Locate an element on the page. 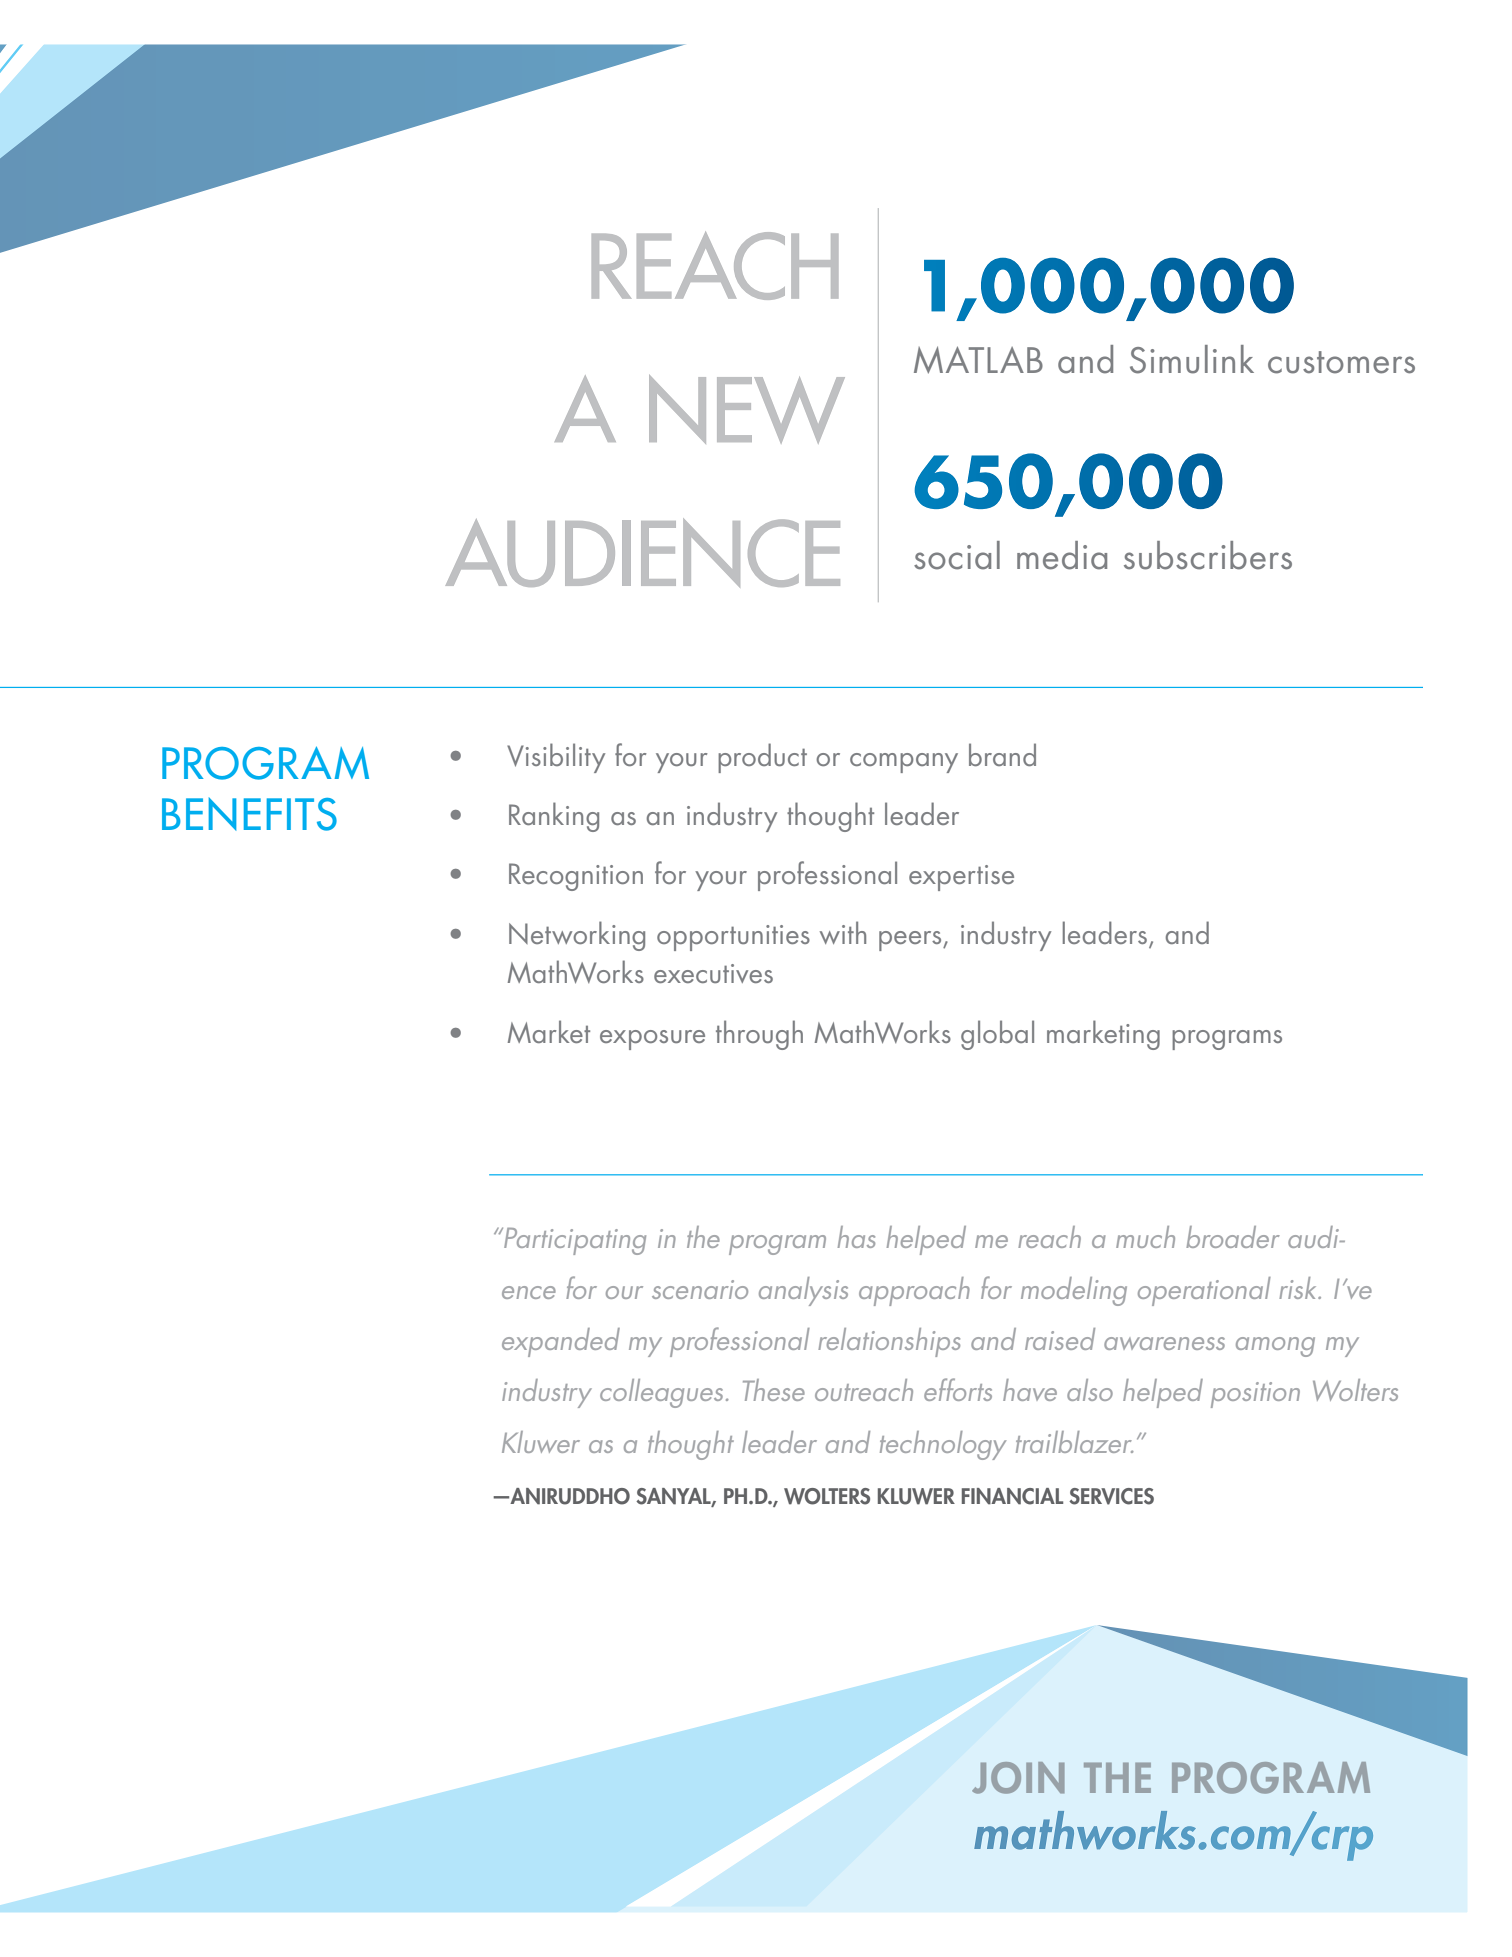  brand is located at coordinates (1002, 754).
